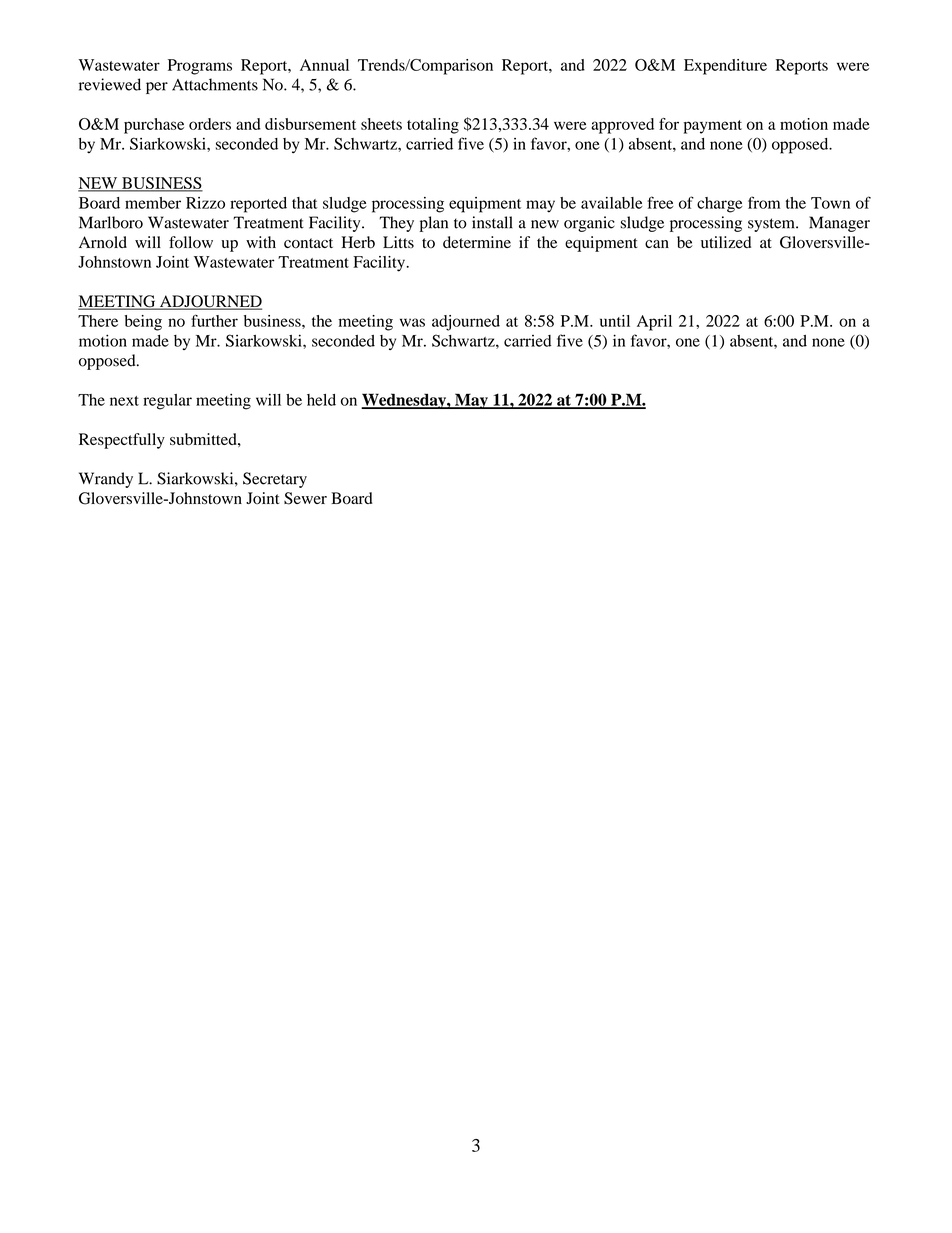 This screenshot has width=952, height=1233. Describe the element at coordinates (215, 84) in the screenshot. I see `Attachments` at that location.
